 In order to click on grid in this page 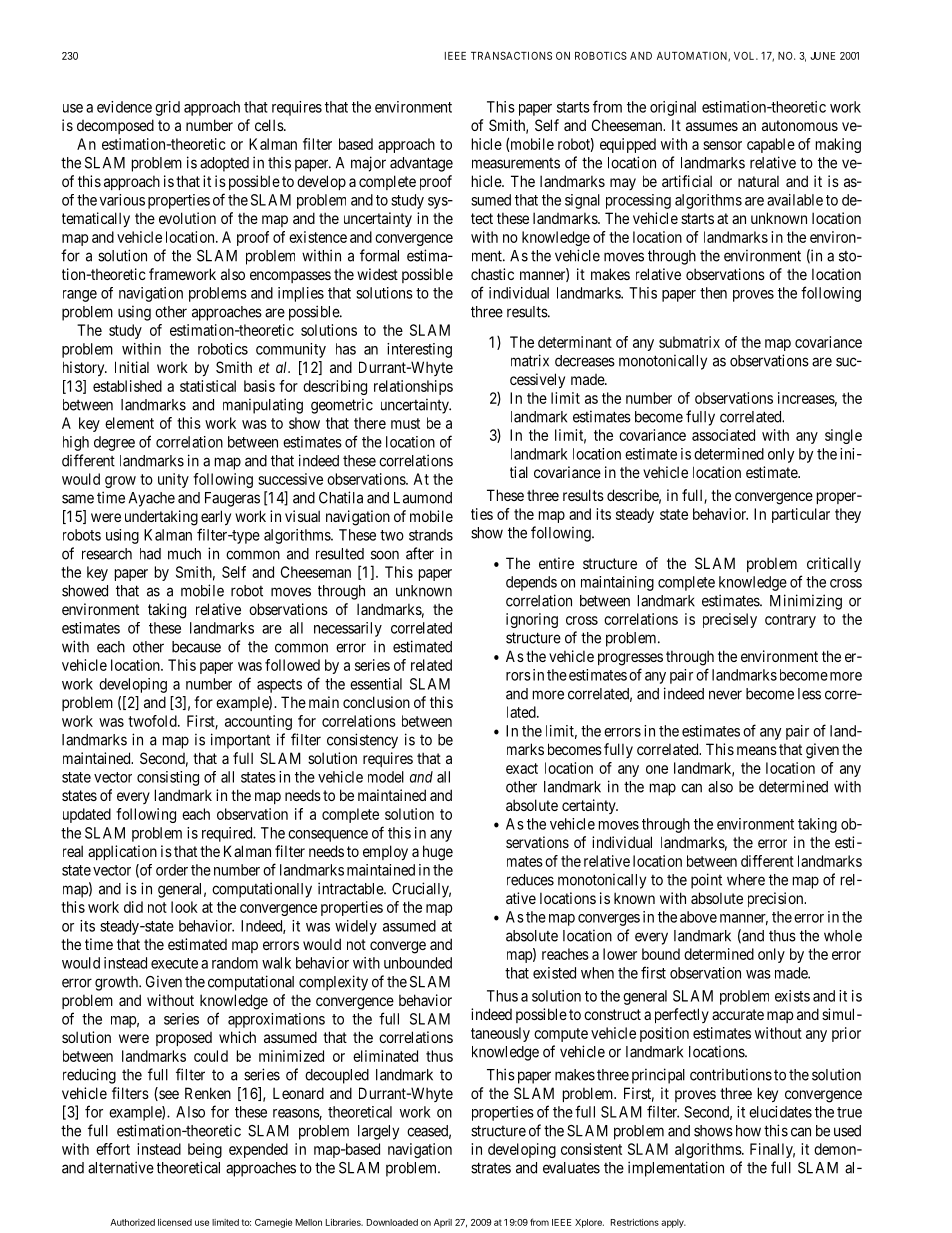, I will do `click(167, 108)`.
